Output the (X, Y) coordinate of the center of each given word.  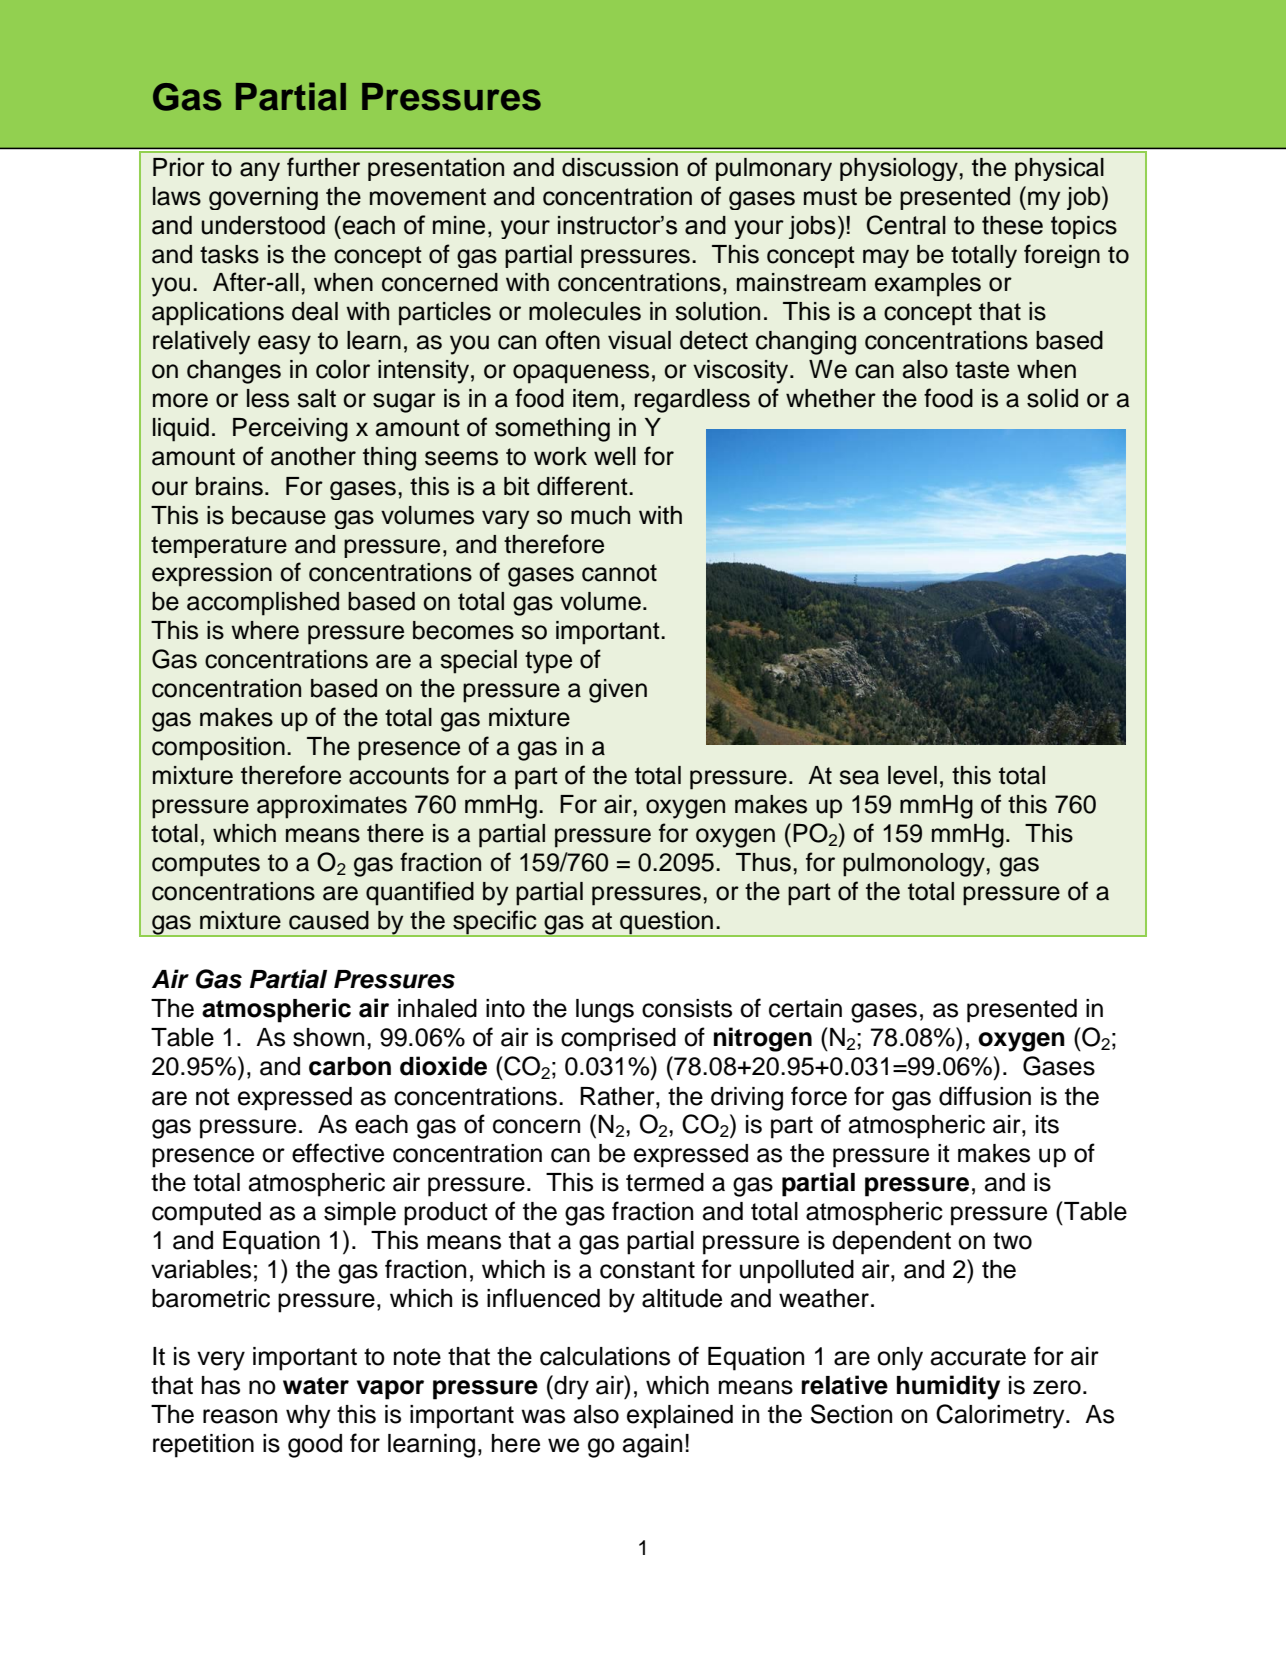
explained (680, 1417)
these (1012, 225)
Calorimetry (1001, 1416)
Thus (765, 862)
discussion (620, 167)
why (308, 1417)
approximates (332, 807)
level (912, 775)
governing (263, 198)
